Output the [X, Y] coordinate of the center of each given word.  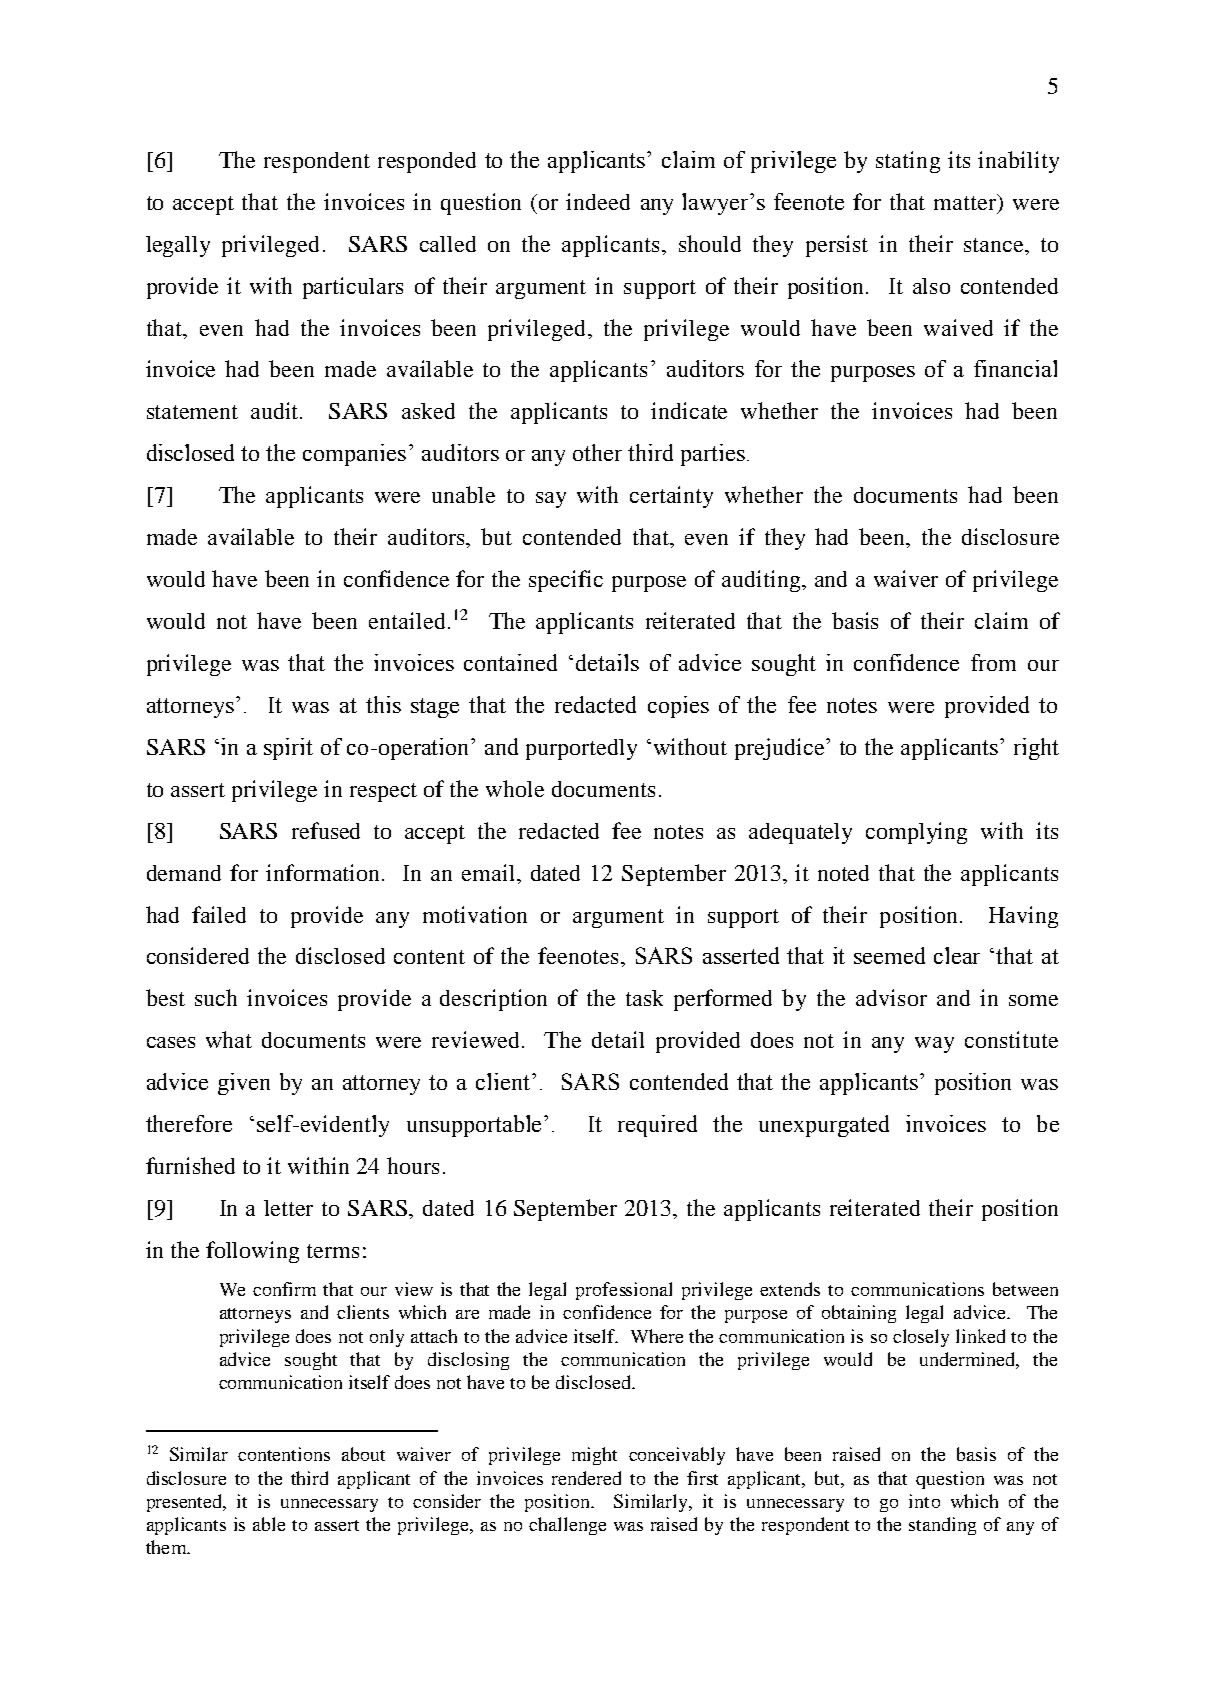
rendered [586, 1478]
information [324, 872]
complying [916, 833]
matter [966, 202]
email [488, 872]
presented [186, 1503]
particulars [353, 288]
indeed [598, 201]
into [924, 1501]
